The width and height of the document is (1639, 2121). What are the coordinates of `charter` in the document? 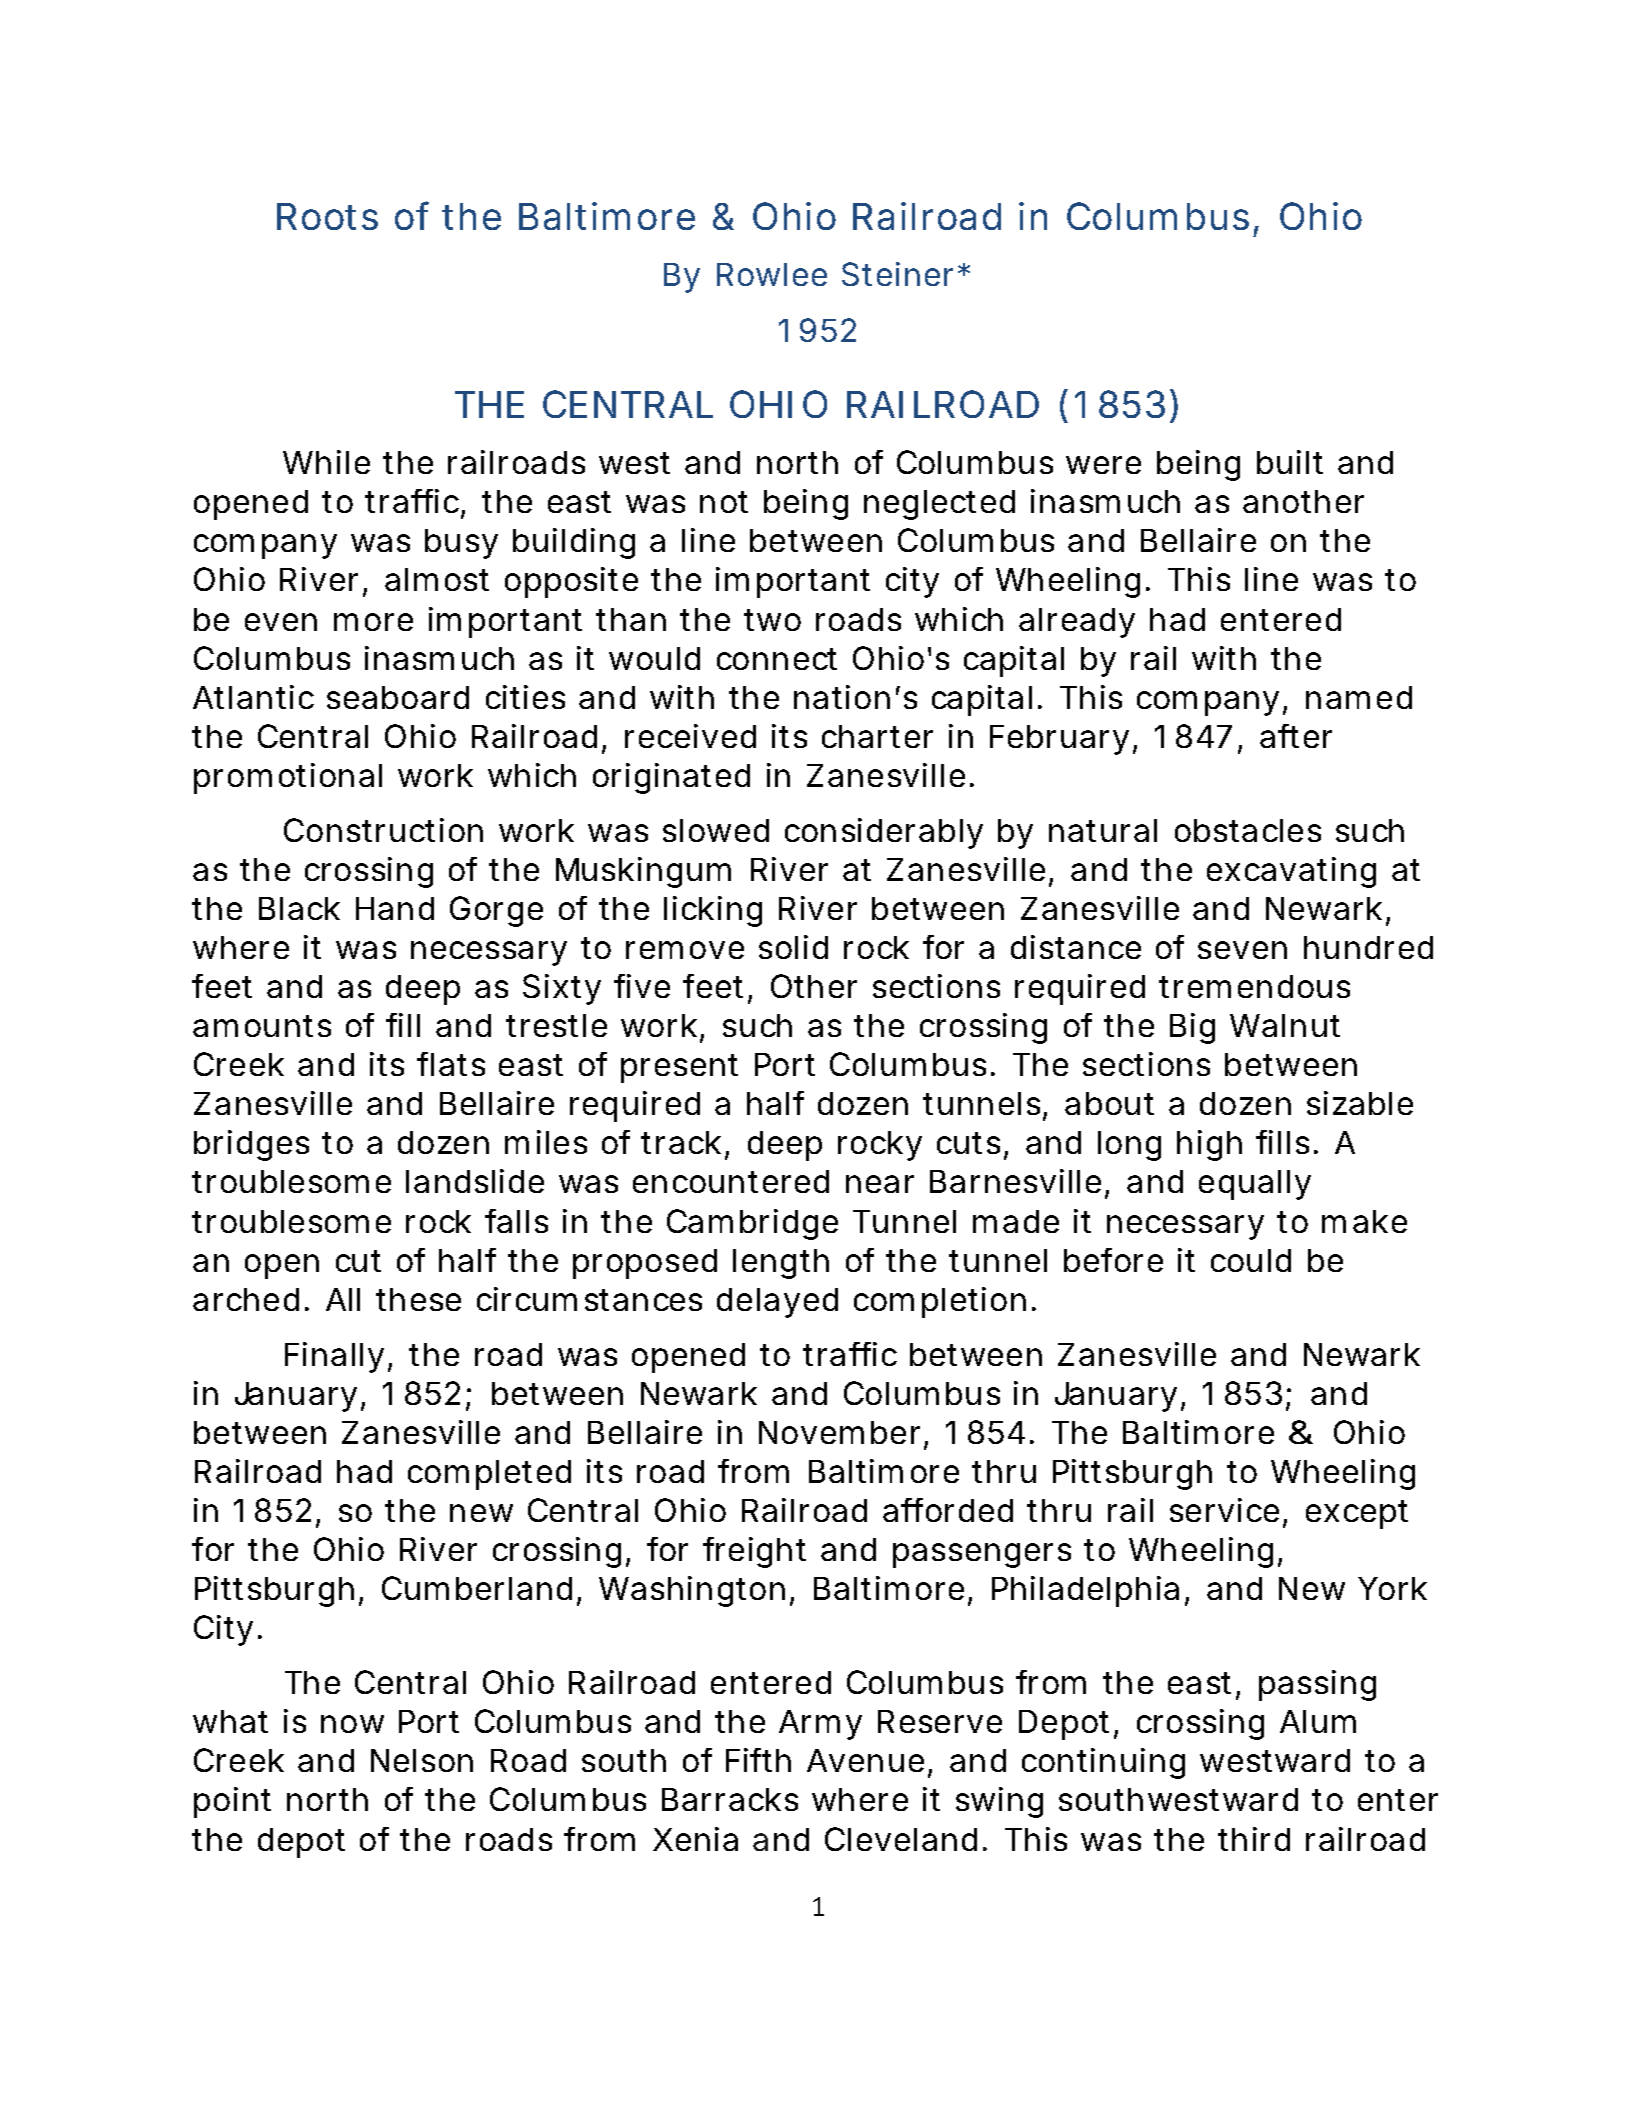 It's located at (877, 736).
